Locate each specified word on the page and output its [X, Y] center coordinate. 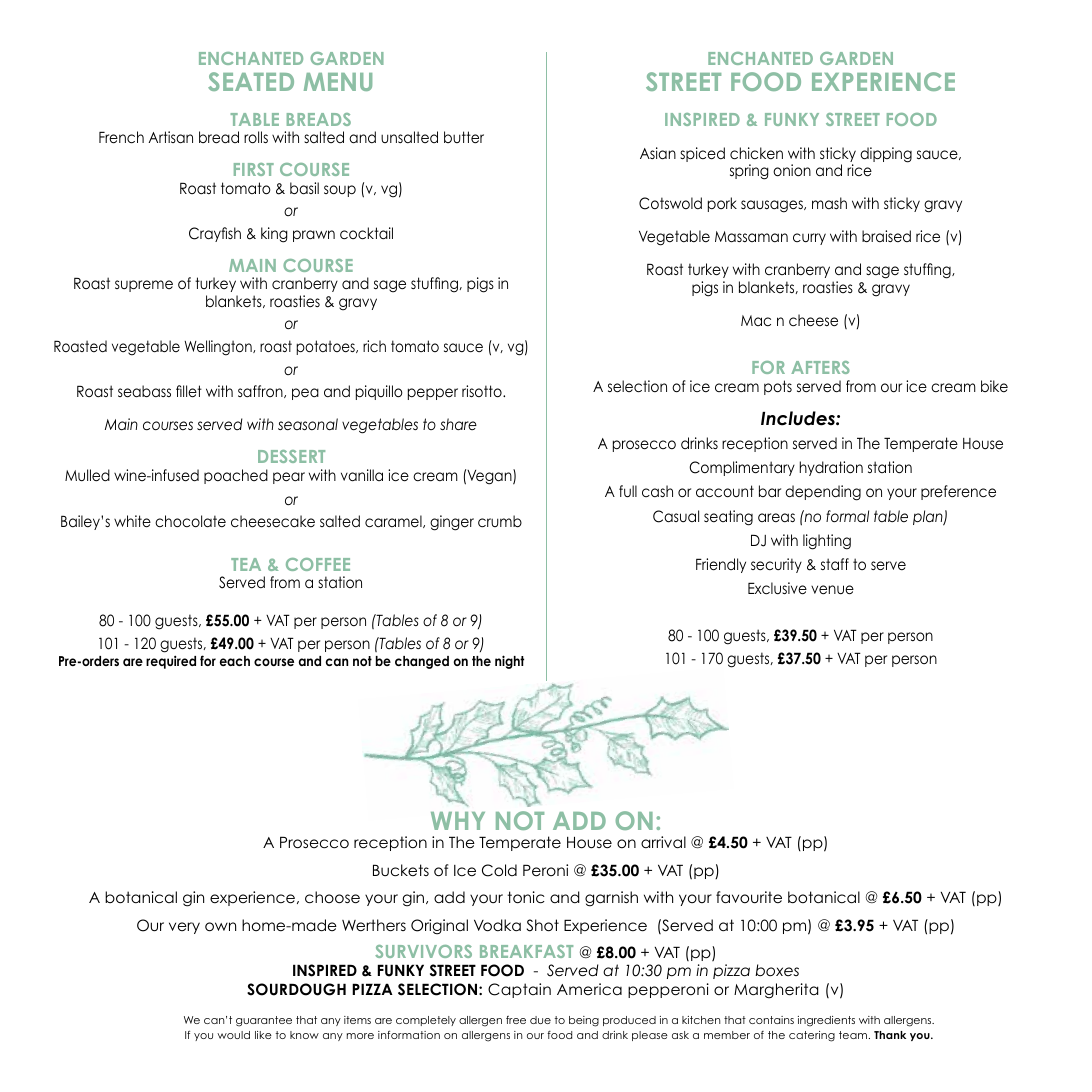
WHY [458, 821]
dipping [886, 155]
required [171, 662]
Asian [658, 153]
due [540, 1020]
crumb [500, 521]
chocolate [190, 521]
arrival [663, 842]
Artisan [170, 137]
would [233, 1035]
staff [835, 564]
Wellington [219, 348]
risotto [483, 391]
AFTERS [820, 367]
